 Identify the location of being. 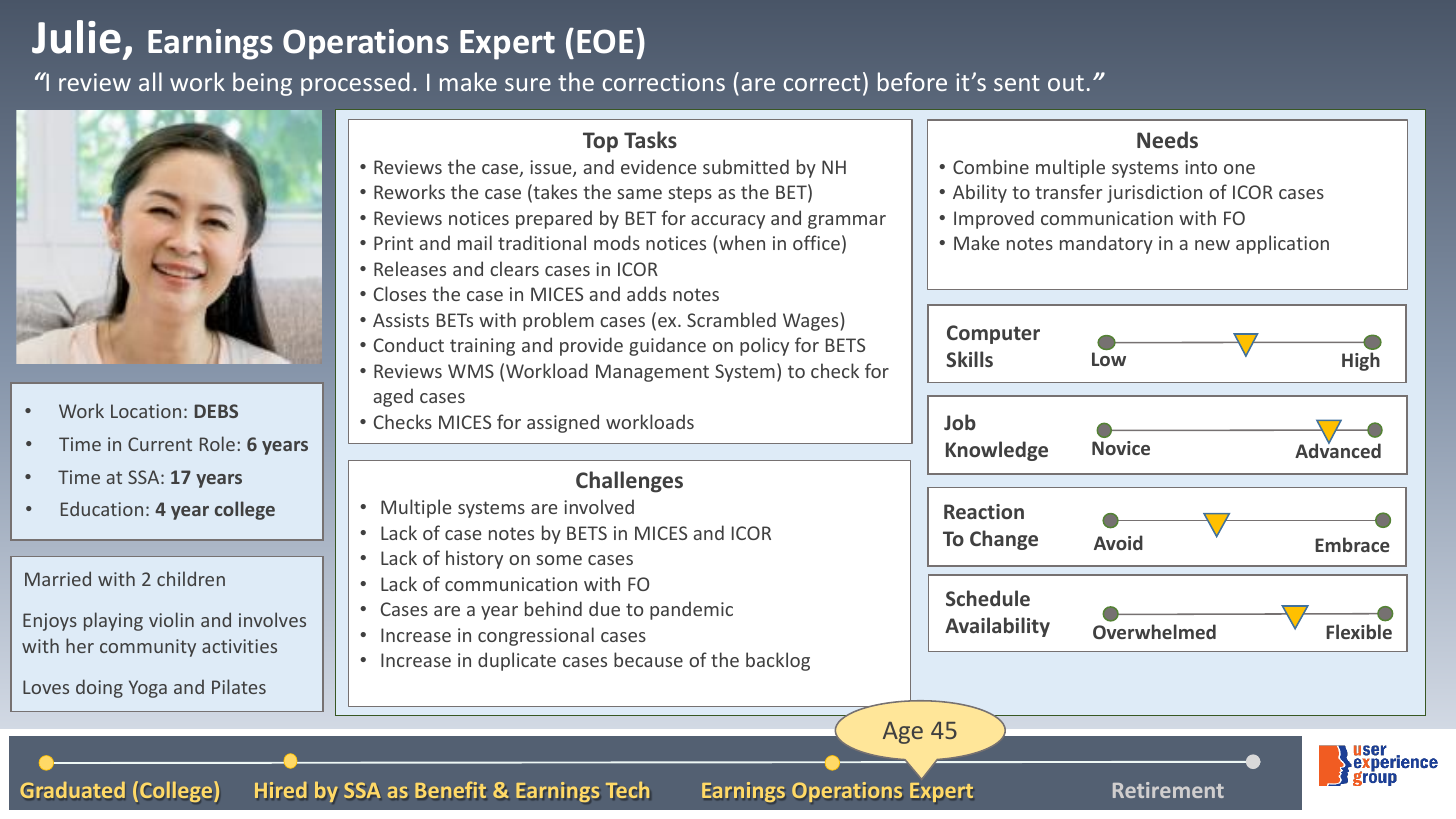
(262, 84).
